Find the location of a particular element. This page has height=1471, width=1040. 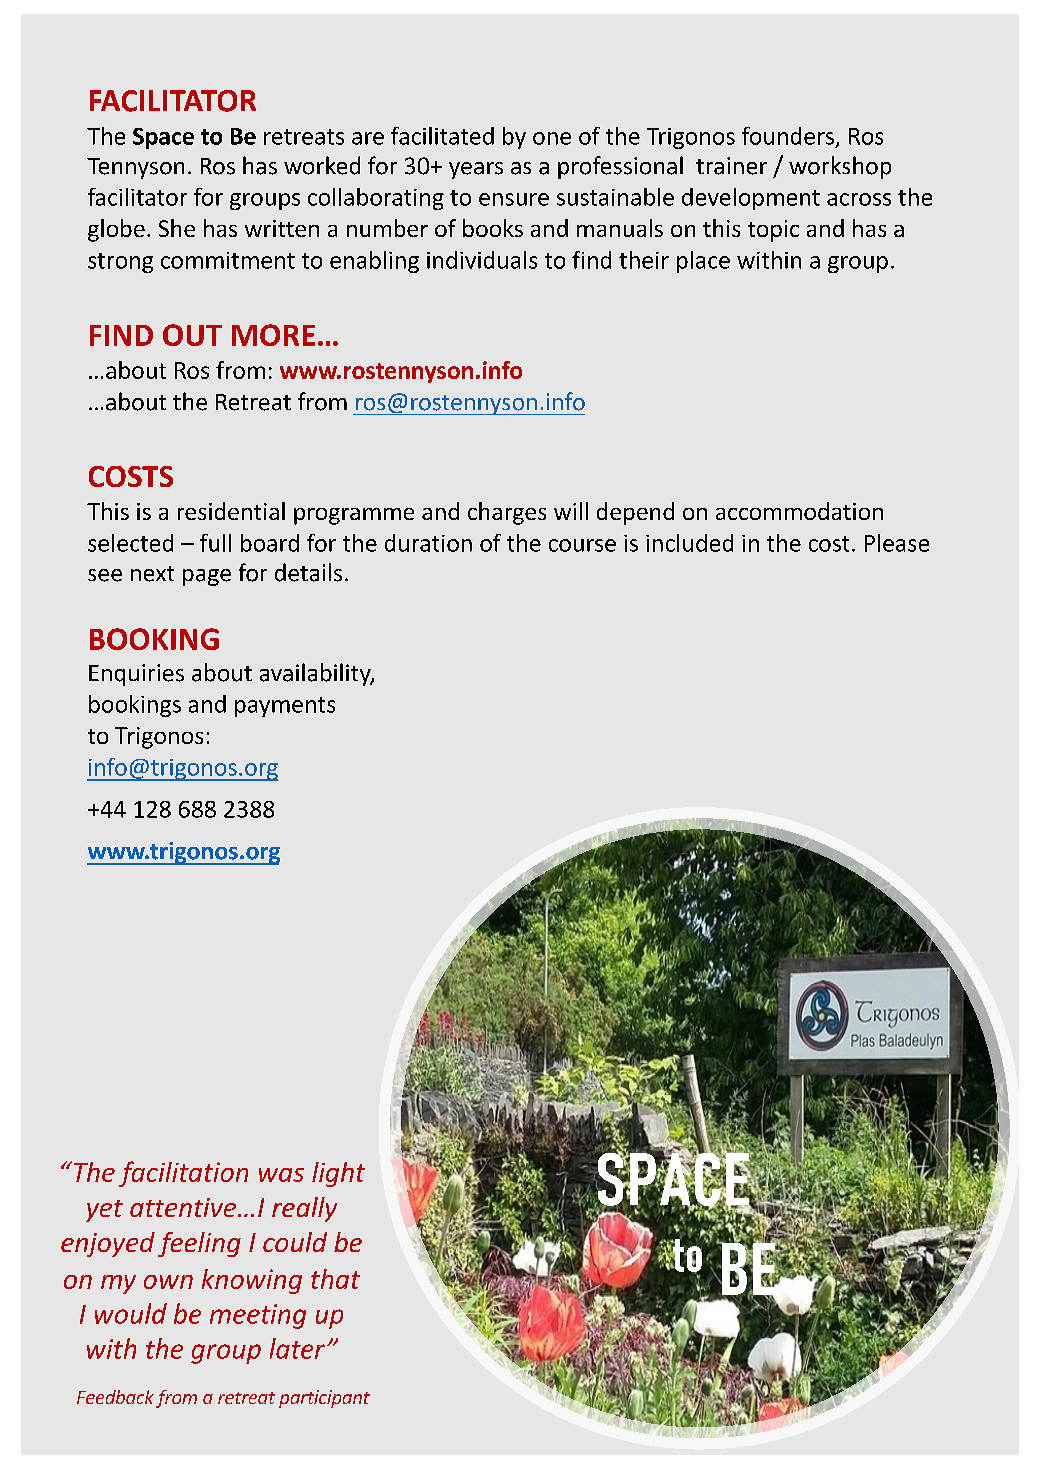

facilitation is located at coordinates (183, 1174).
